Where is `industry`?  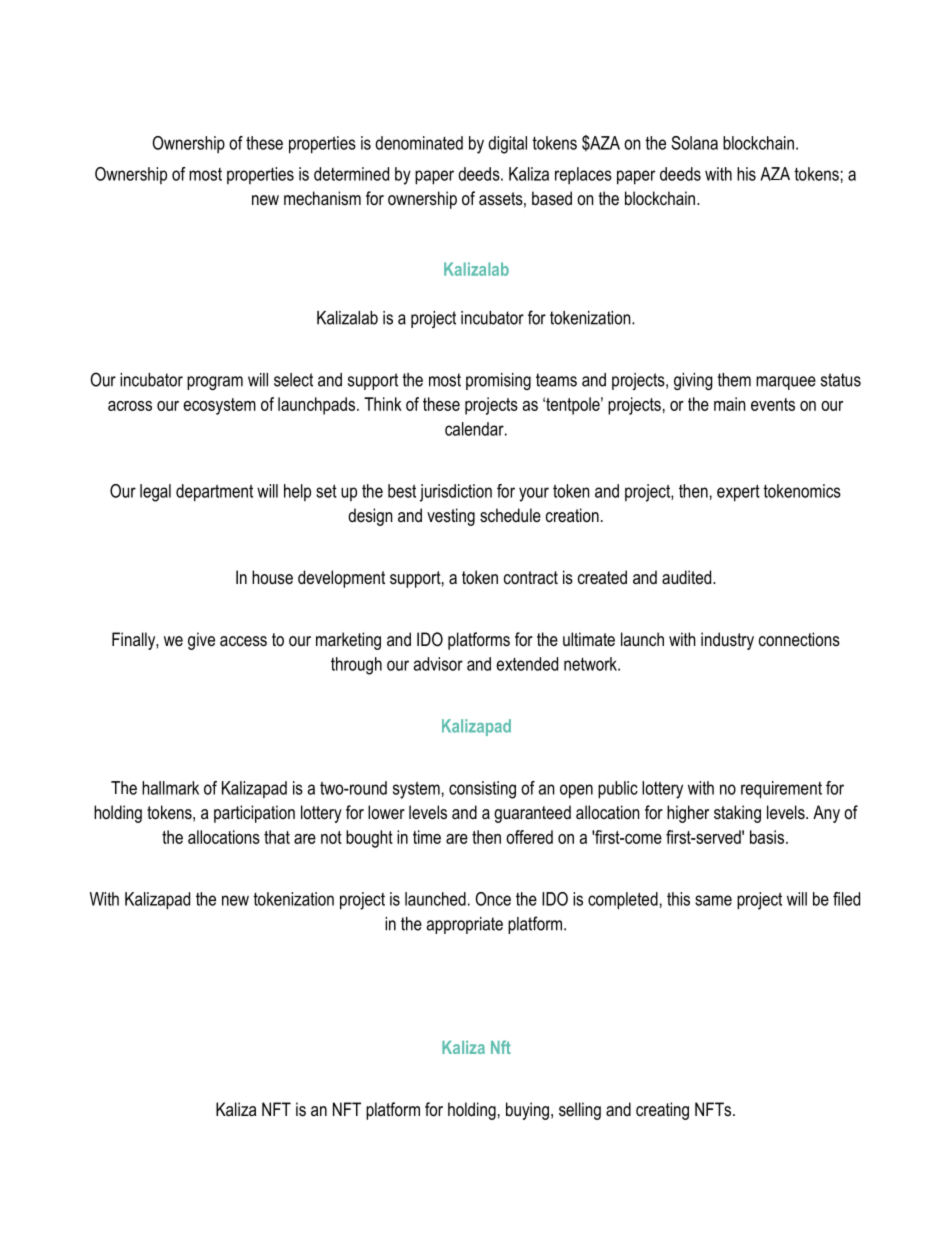 industry is located at coordinates (727, 641).
